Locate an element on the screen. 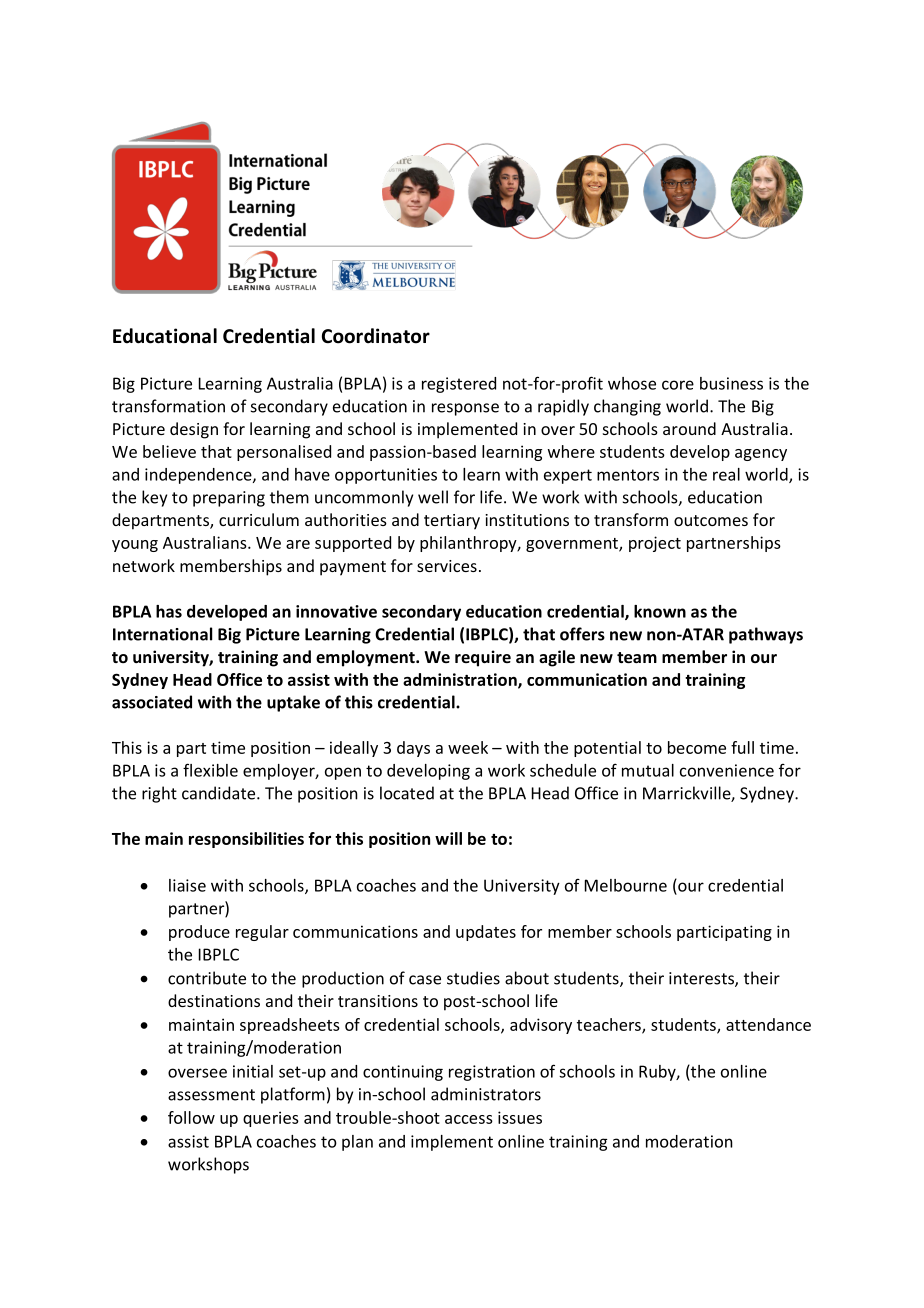 The width and height of the screenshot is (924, 1308). produce is located at coordinates (199, 933).
